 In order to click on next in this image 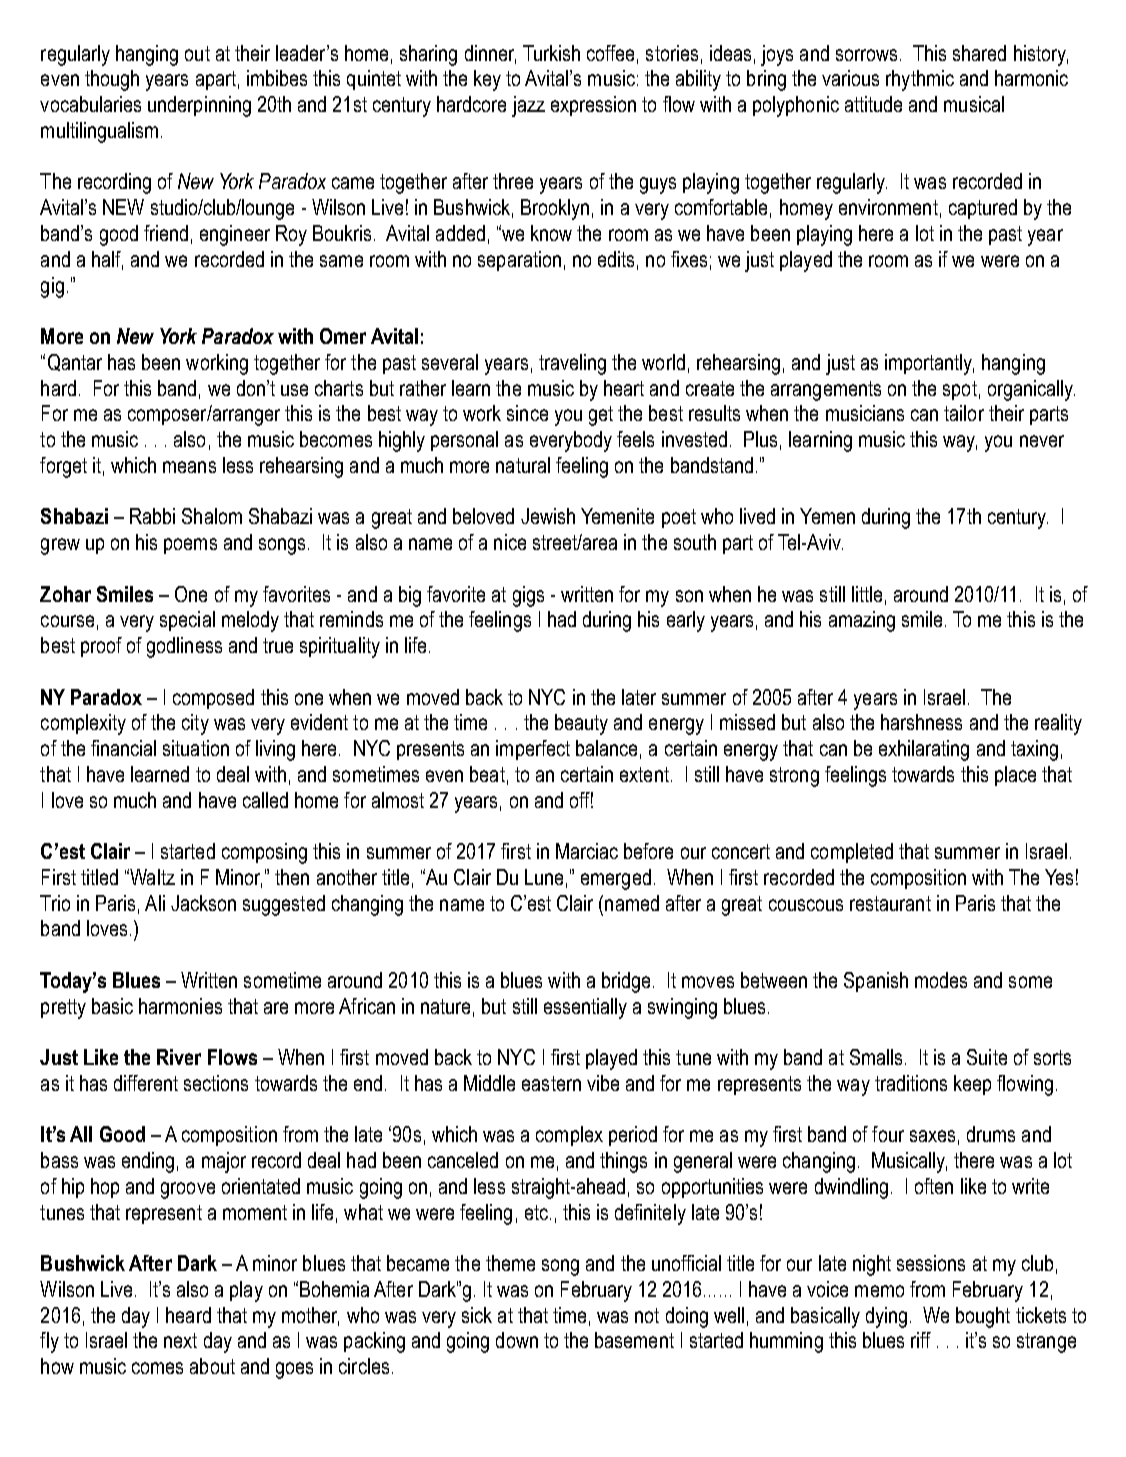, I will do `click(180, 1340)`.
